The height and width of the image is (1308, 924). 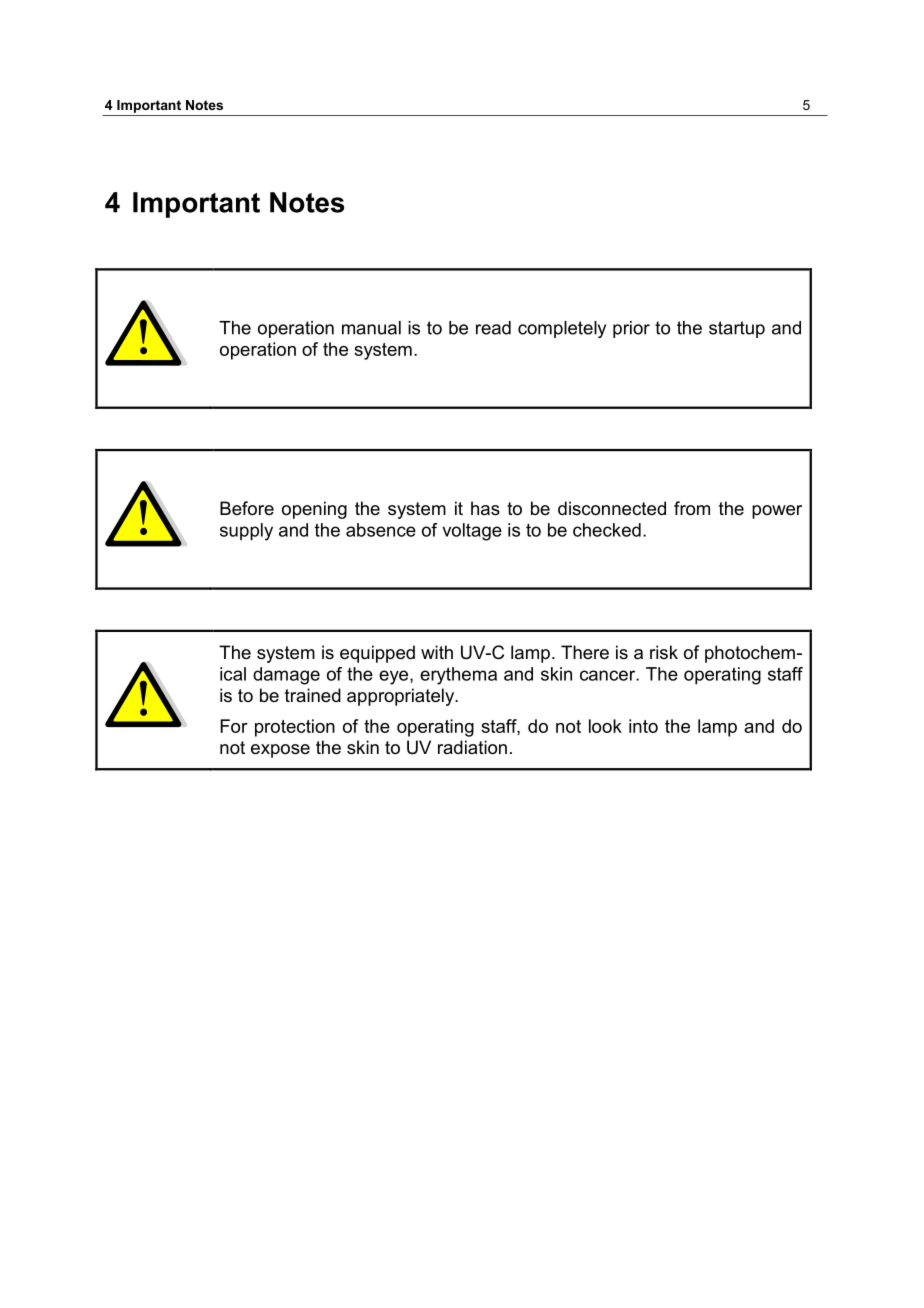 I want to click on manual, so click(x=371, y=328).
